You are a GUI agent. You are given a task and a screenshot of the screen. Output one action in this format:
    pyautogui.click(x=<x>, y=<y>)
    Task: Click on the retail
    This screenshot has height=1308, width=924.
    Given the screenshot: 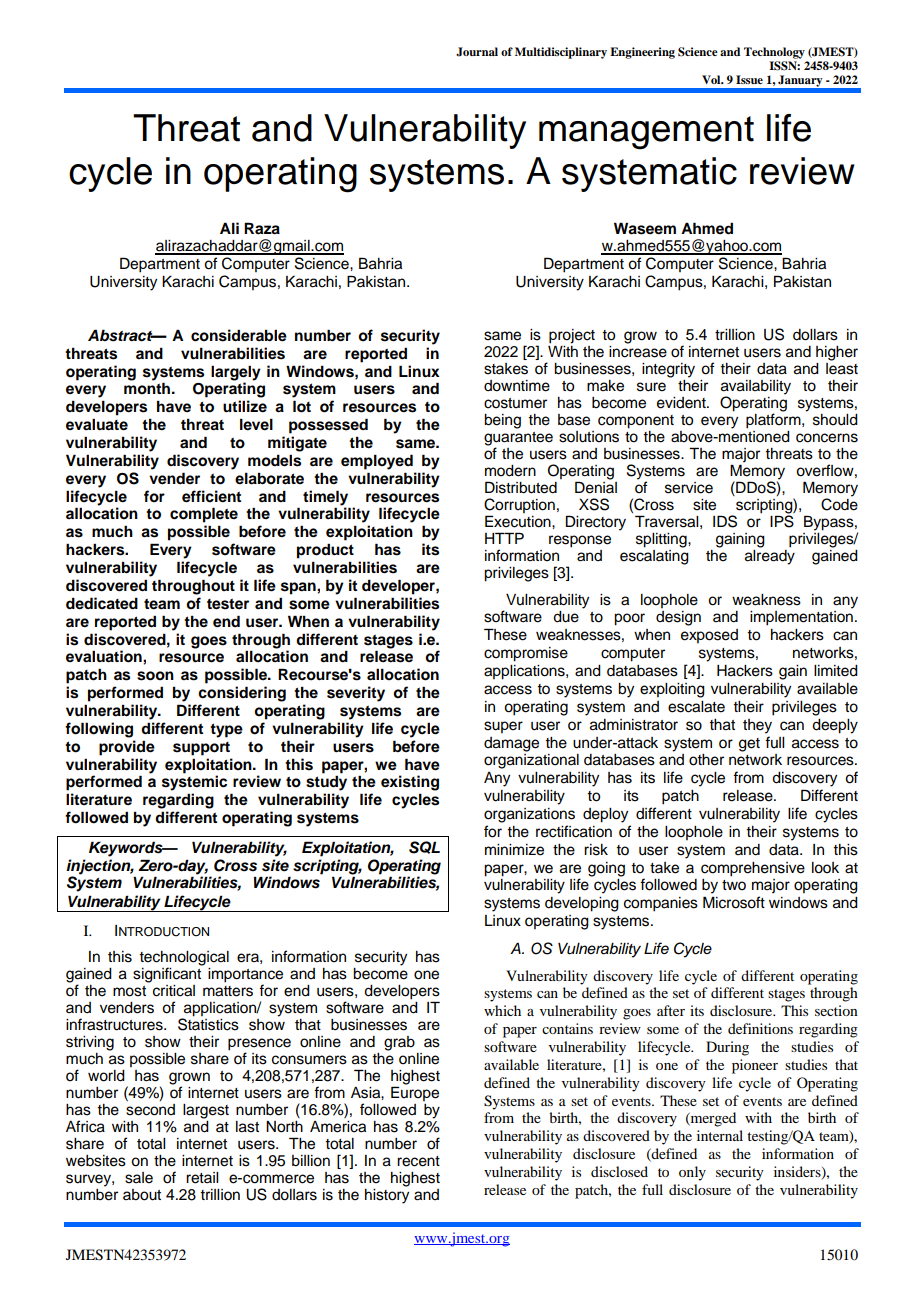 What is the action you would take?
    pyautogui.click(x=202, y=1178)
